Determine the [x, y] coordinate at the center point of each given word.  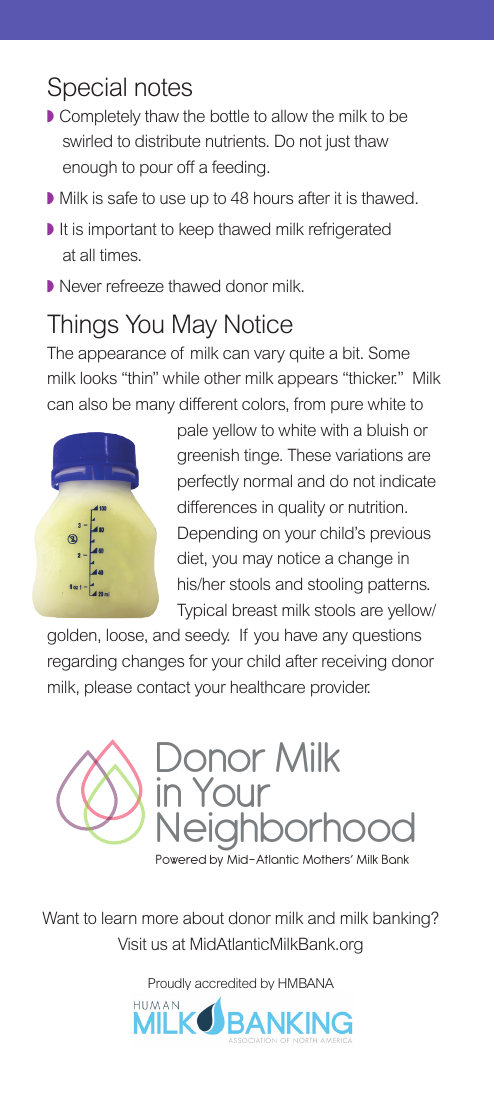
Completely [100, 117]
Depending [217, 534]
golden [73, 636]
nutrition [377, 506]
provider [340, 688]
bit [352, 353]
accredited [225, 983]
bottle [230, 115]
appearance [122, 356]
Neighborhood [285, 831]
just [337, 142]
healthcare [268, 686]
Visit [132, 943]
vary [269, 356]
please [108, 688]
